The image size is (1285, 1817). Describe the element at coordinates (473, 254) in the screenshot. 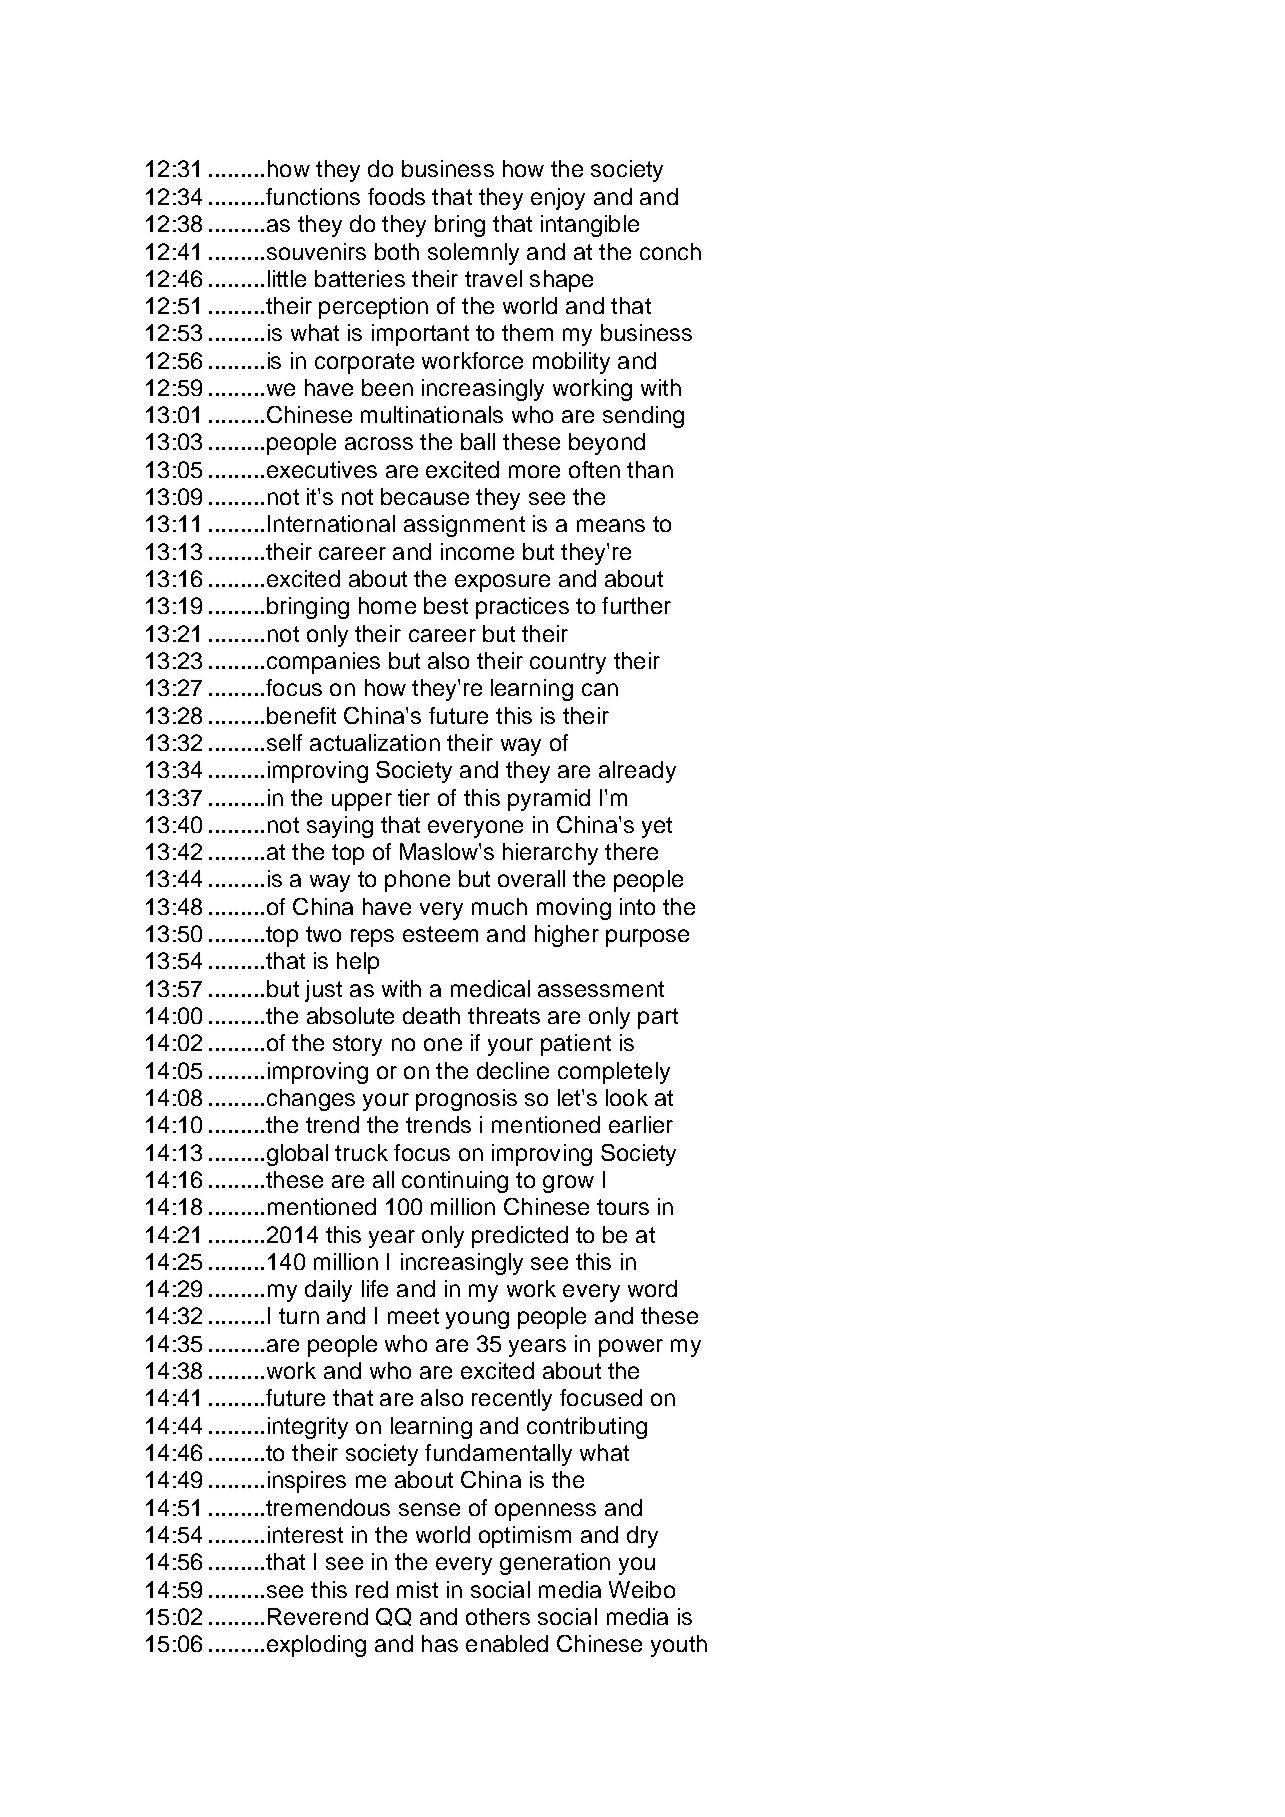

I see `solemnly` at that location.
